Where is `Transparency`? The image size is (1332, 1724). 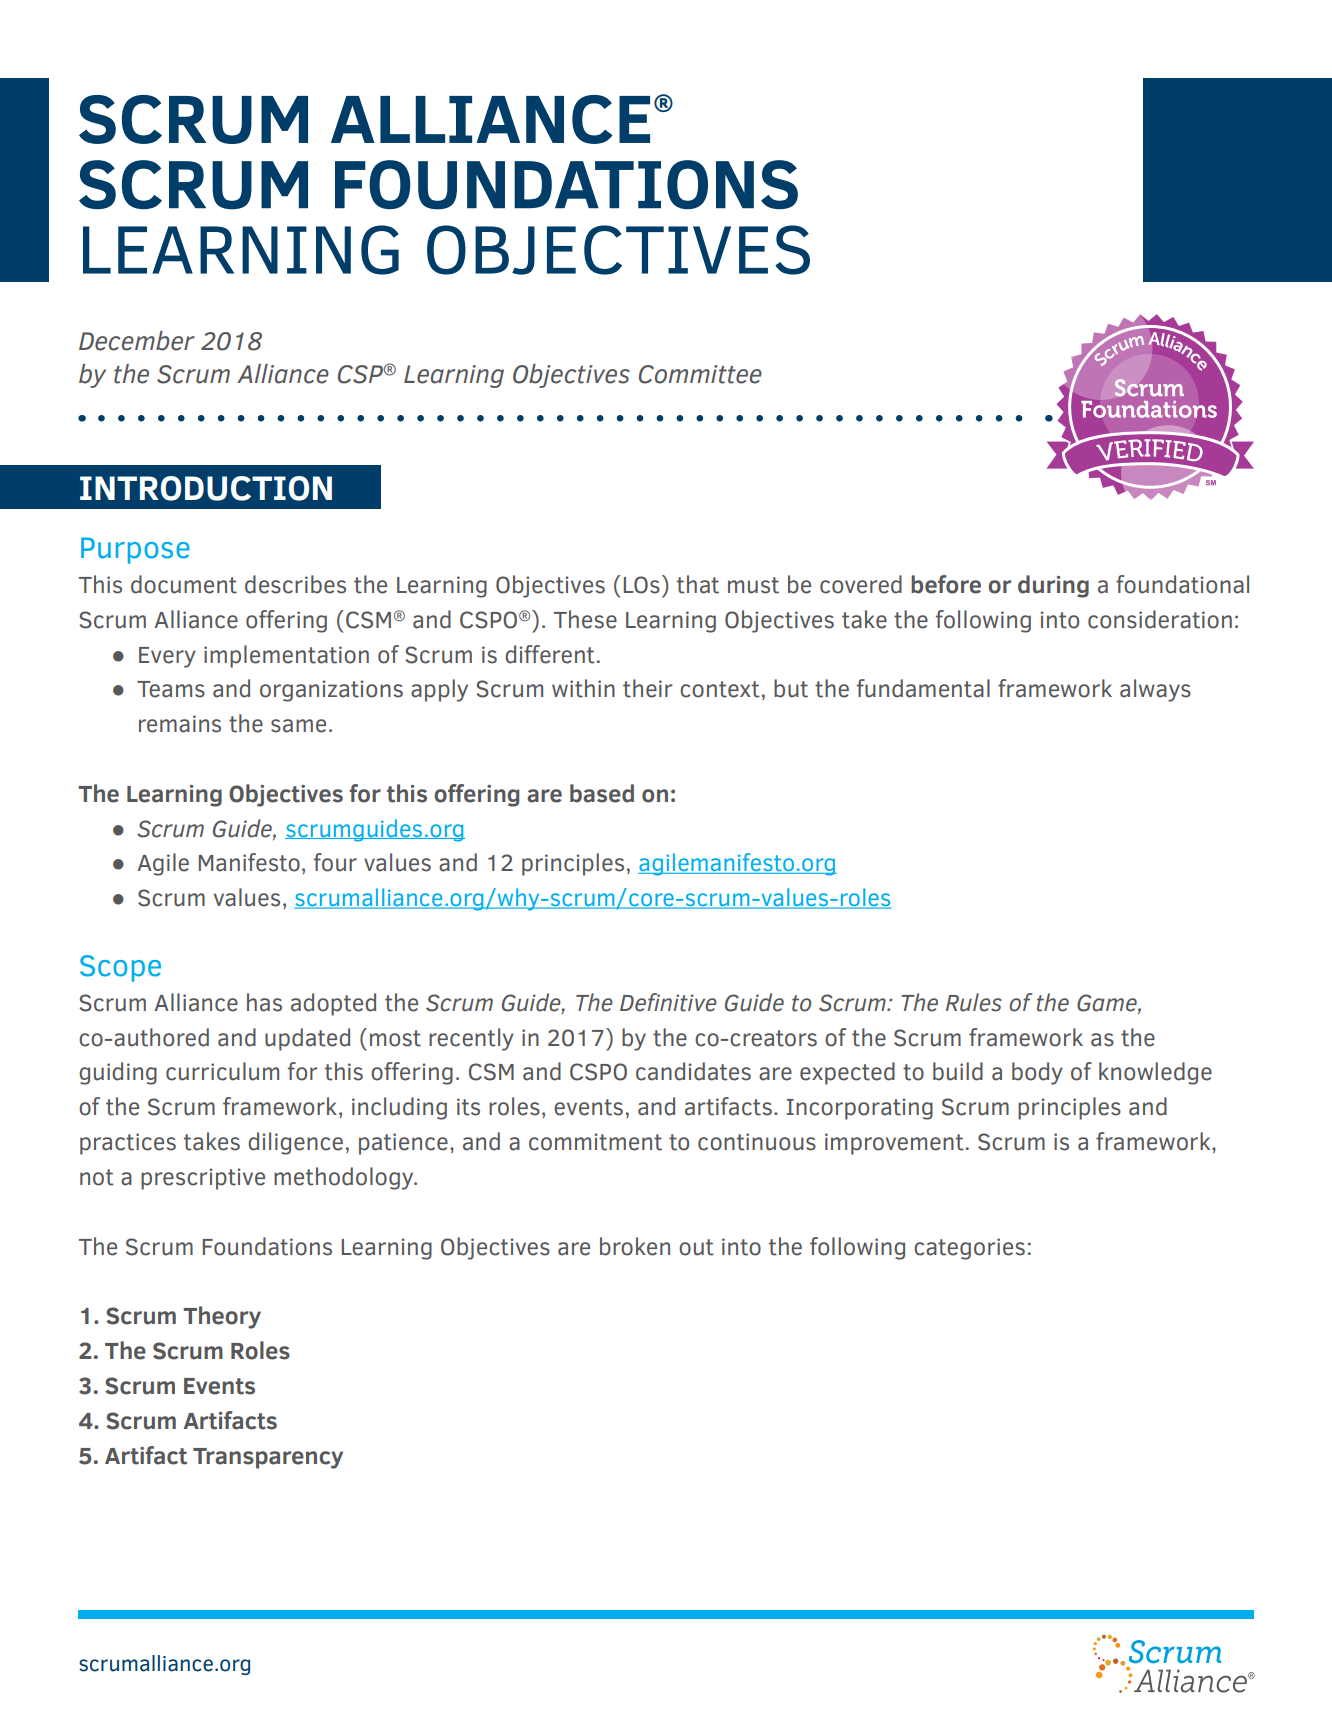
Transparency is located at coordinates (268, 1458).
